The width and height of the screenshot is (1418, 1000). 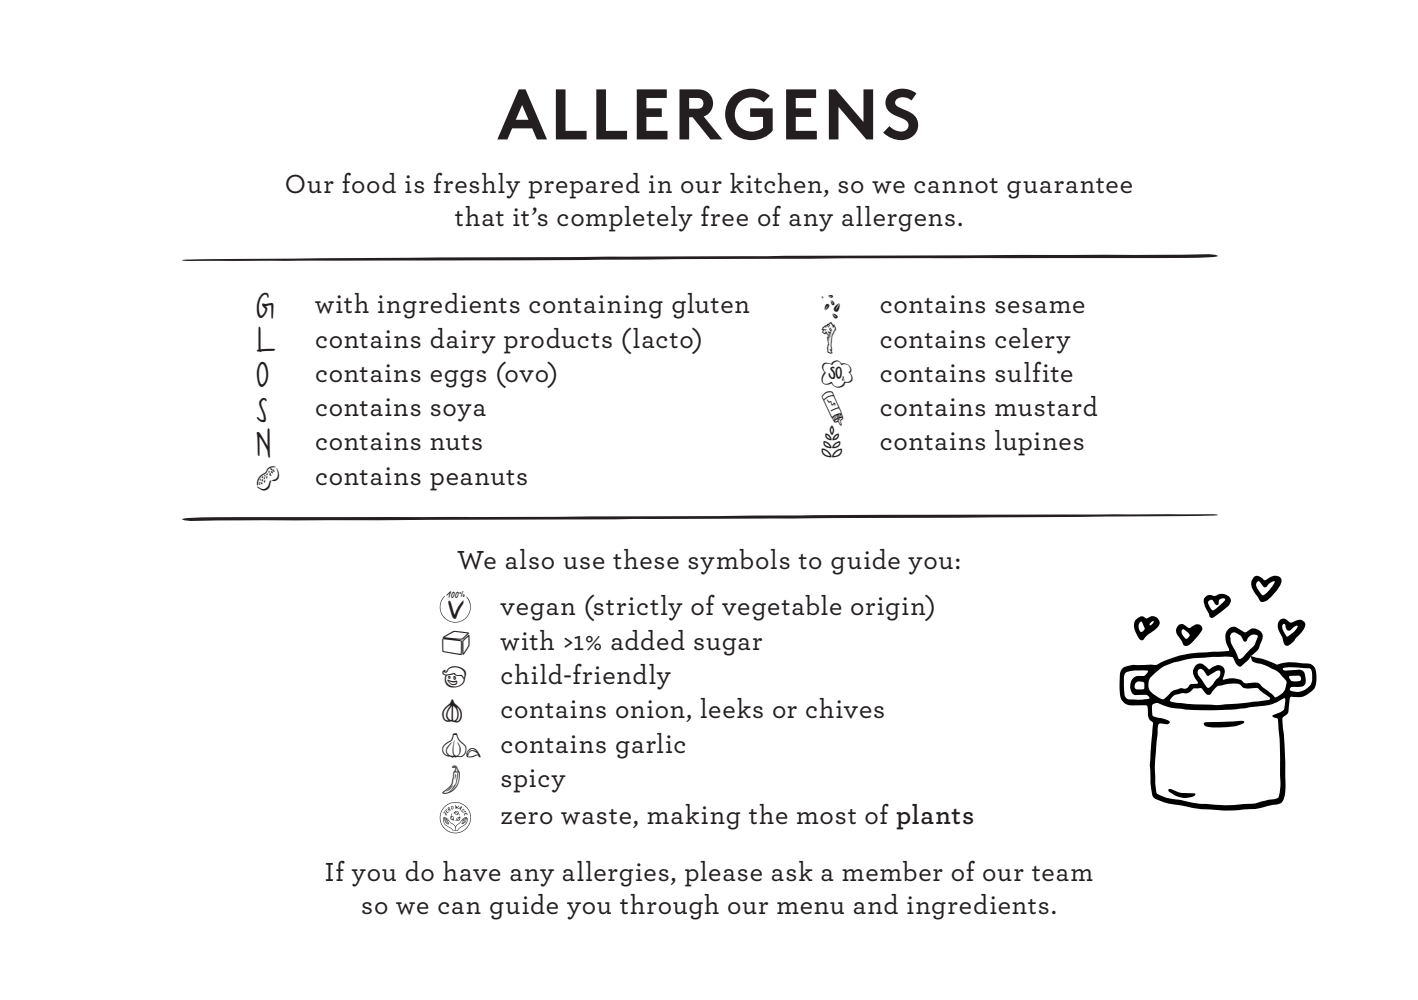 I want to click on have, so click(x=472, y=871).
